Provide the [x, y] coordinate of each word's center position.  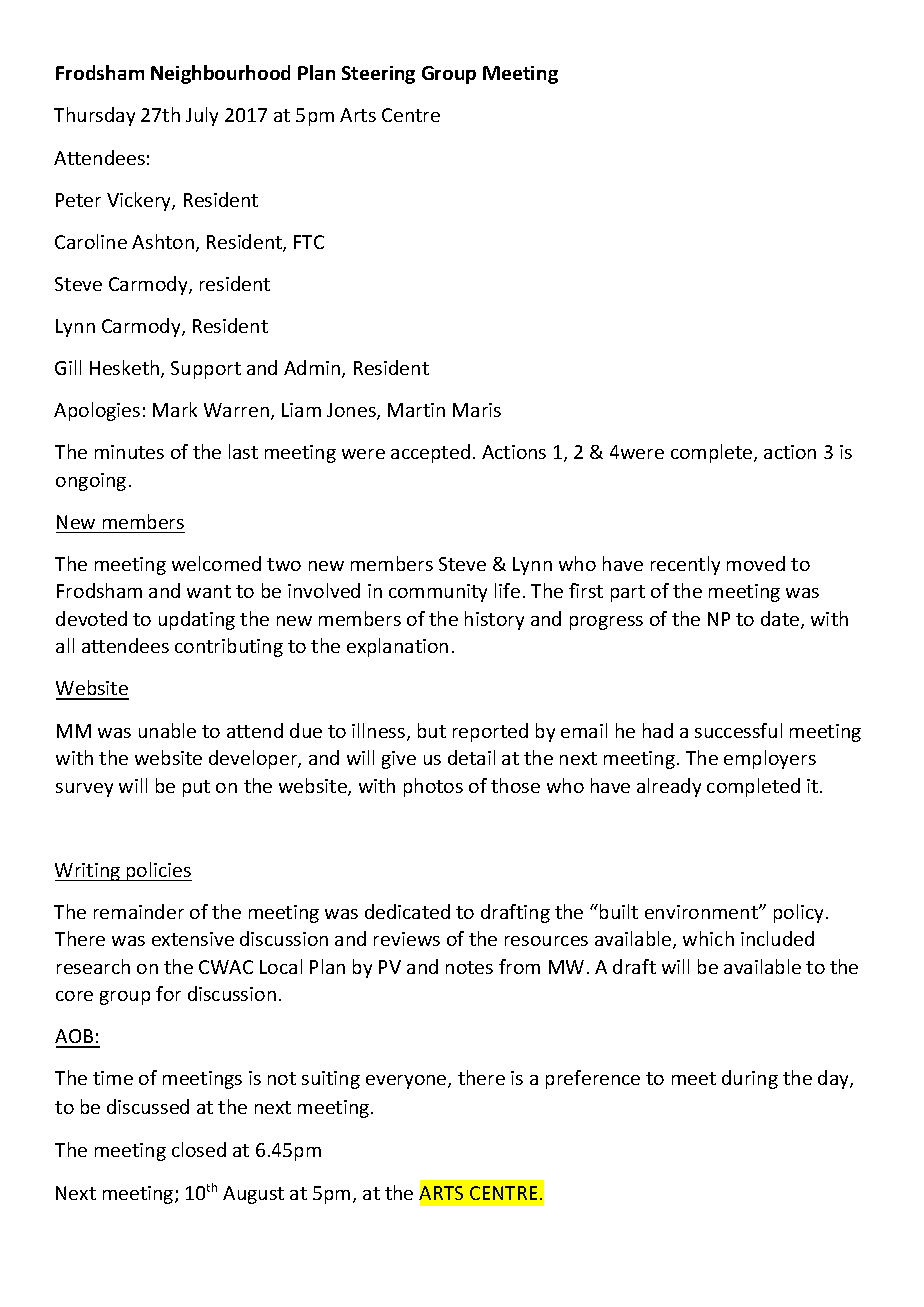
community [438, 593]
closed [199, 1149]
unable [167, 730]
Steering [378, 75]
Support [206, 370]
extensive [193, 939]
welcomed [216, 563]
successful [738, 730]
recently [685, 565]
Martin [416, 410]
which [708, 938]
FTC [309, 242]
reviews [407, 939]
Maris [477, 410]
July [202, 116]
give [399, 760]
